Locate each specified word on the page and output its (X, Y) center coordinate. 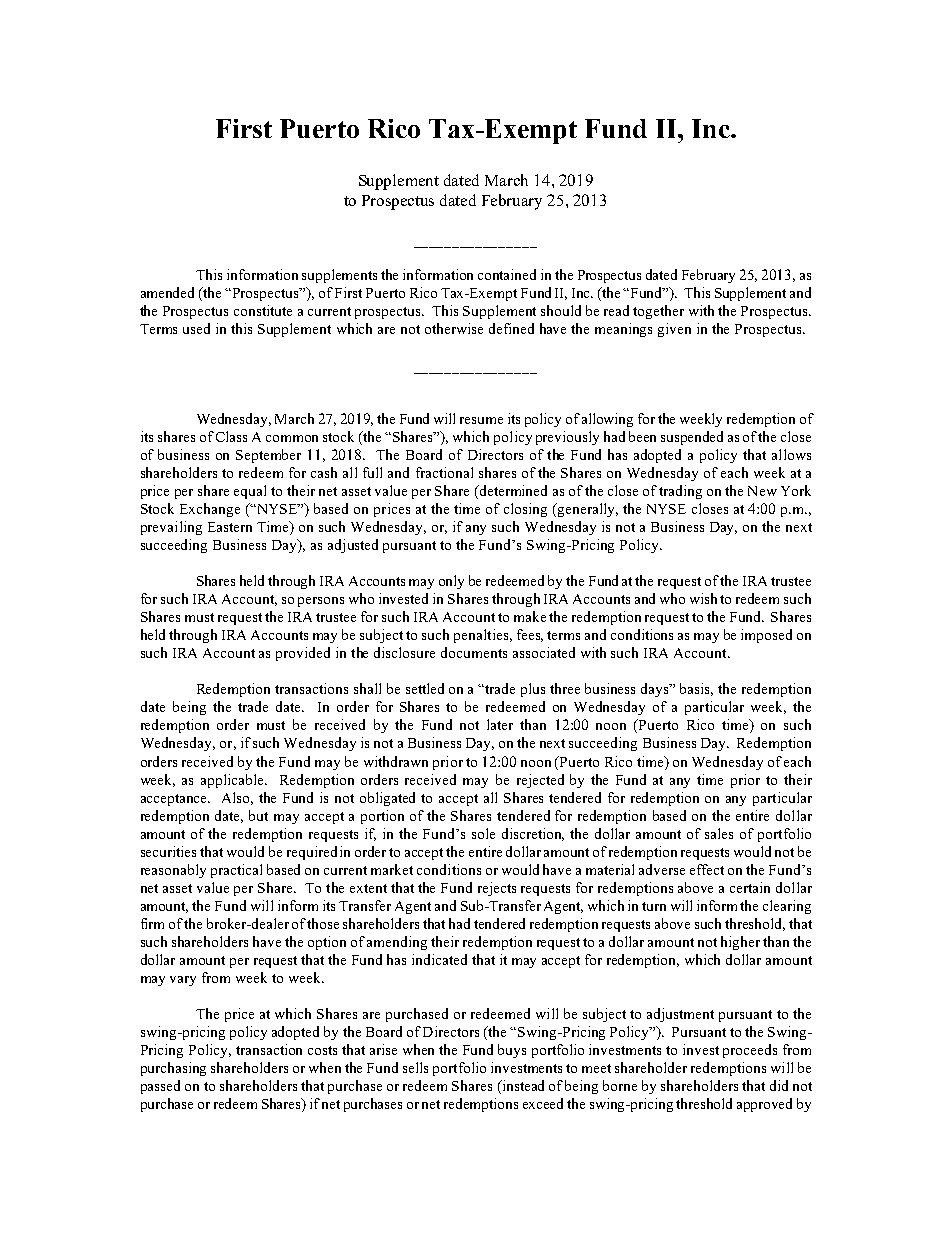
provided (303, 654)
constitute (263, 310)
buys (512, 1051)
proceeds (750, 1051)
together (658, 312)
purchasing (173, 1069)
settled (425, 688)
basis (696, 689)
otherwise (454, 328)
